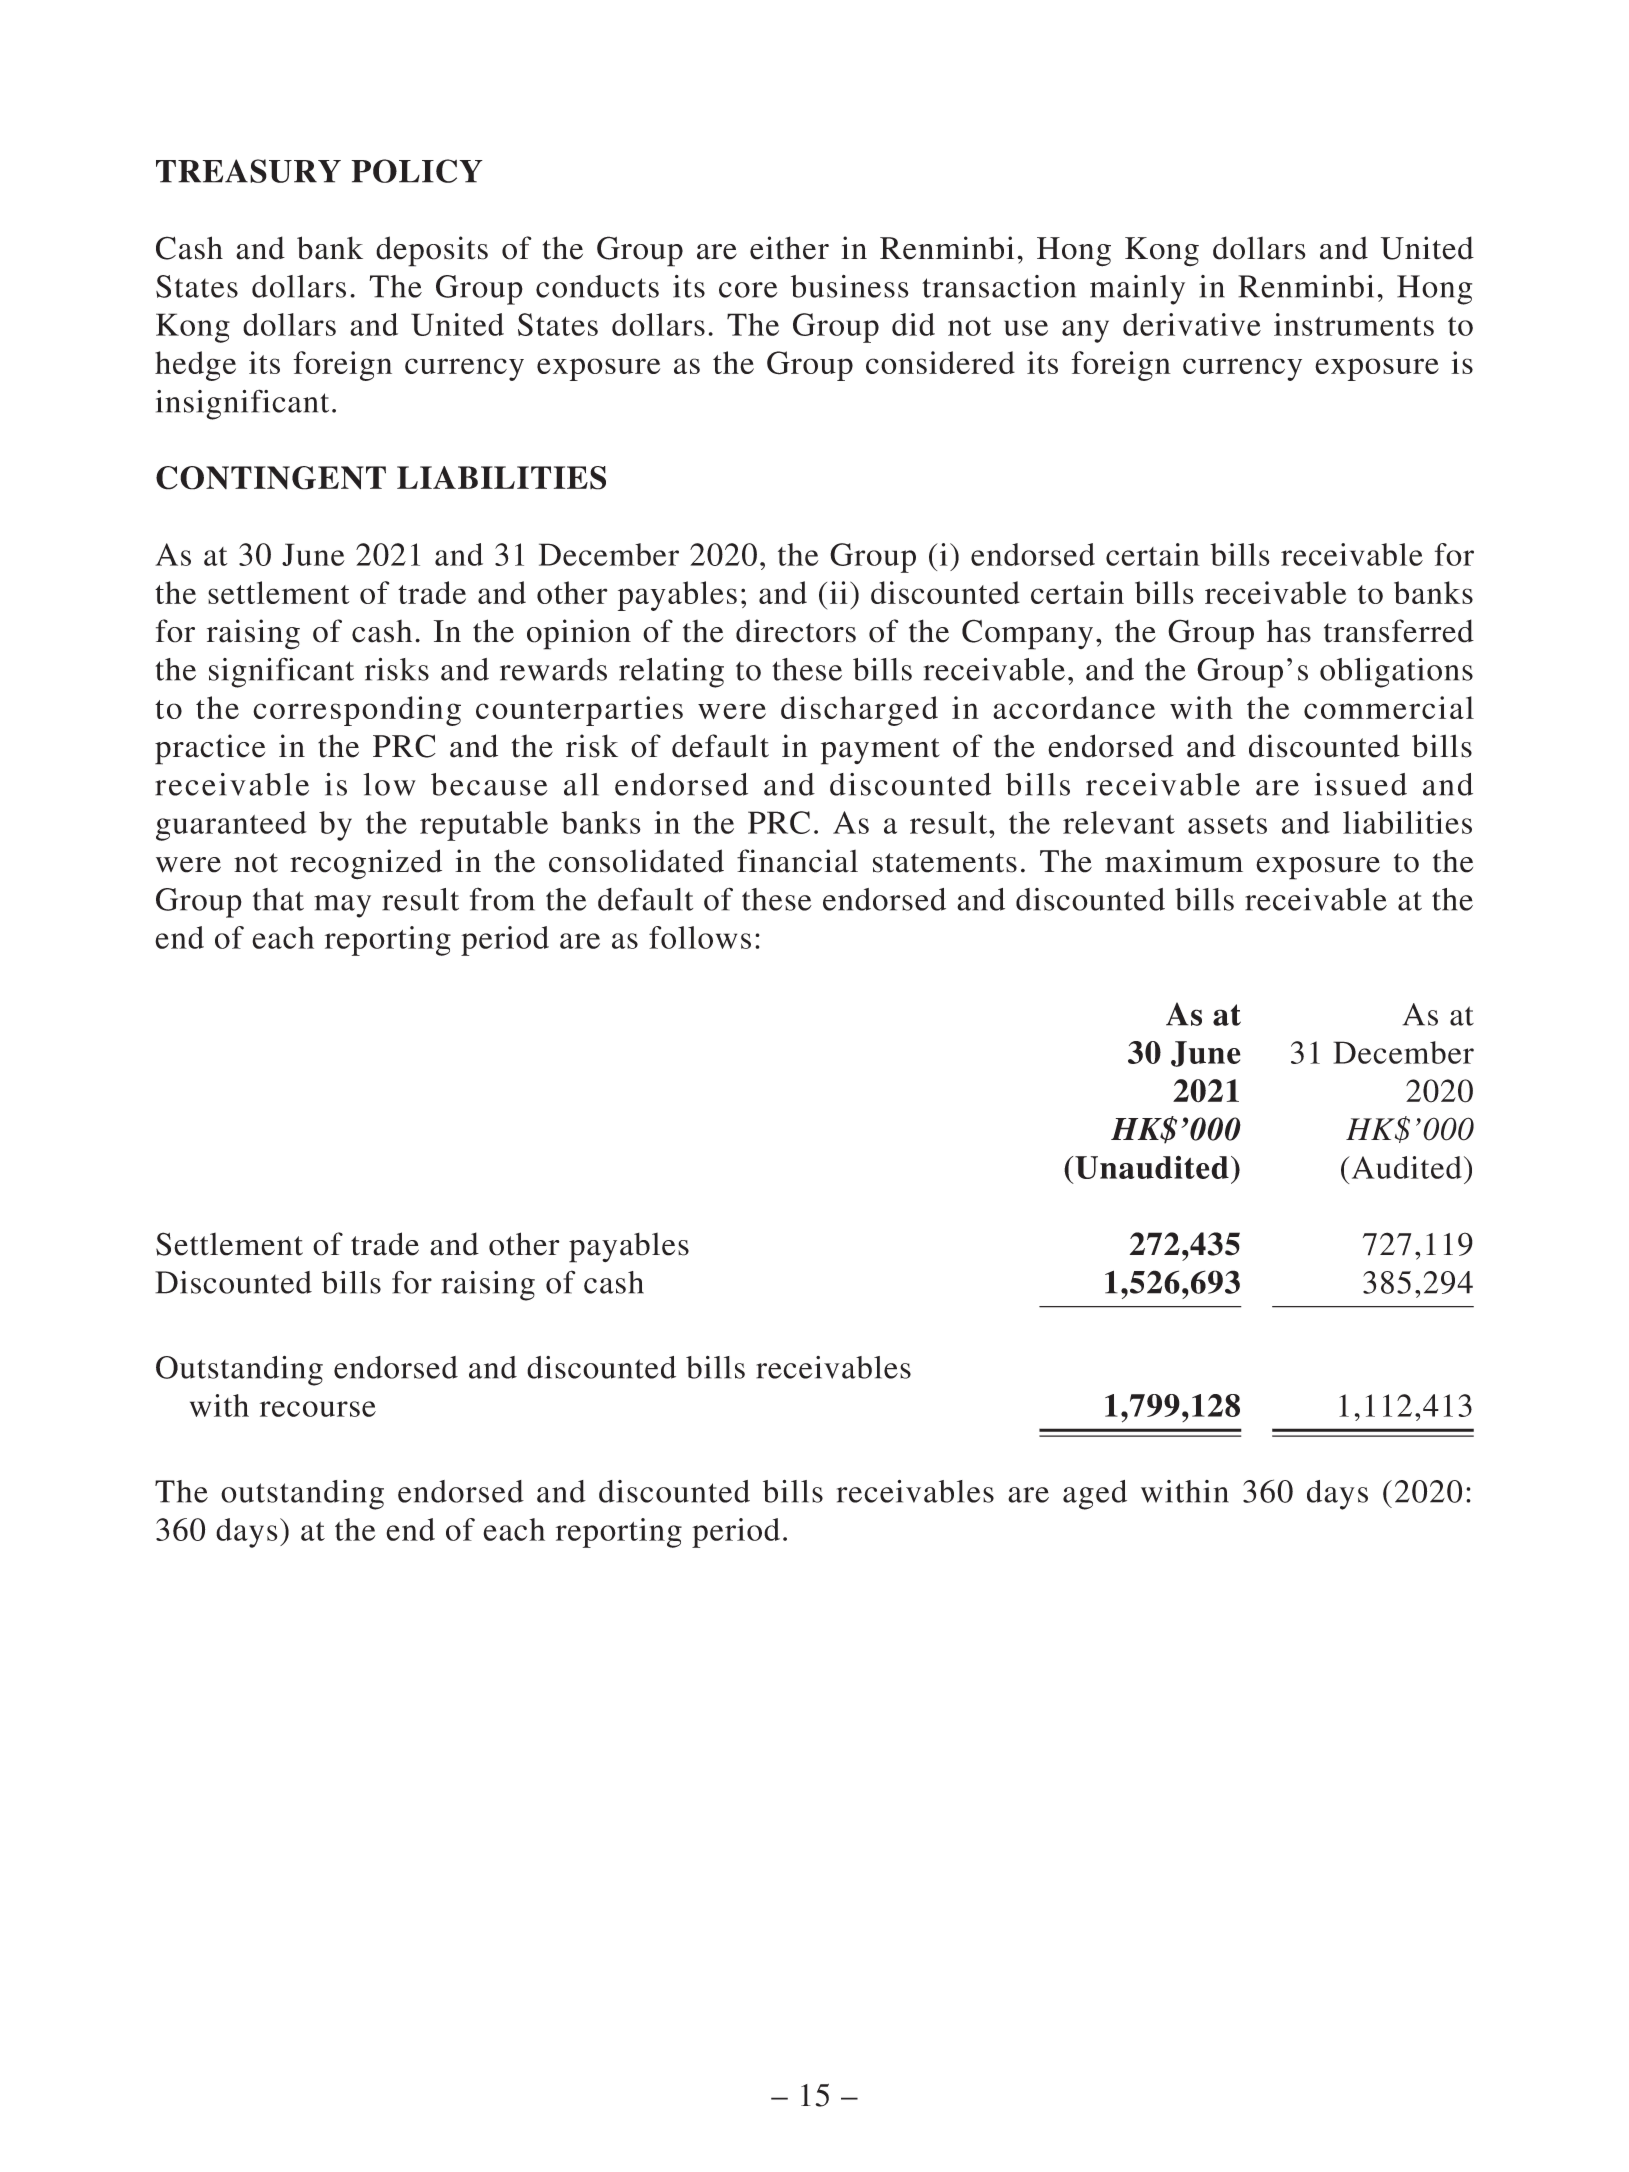 The height and width of the page is (2172, 1629). I want to click on aged, so click(1095, 1495).
